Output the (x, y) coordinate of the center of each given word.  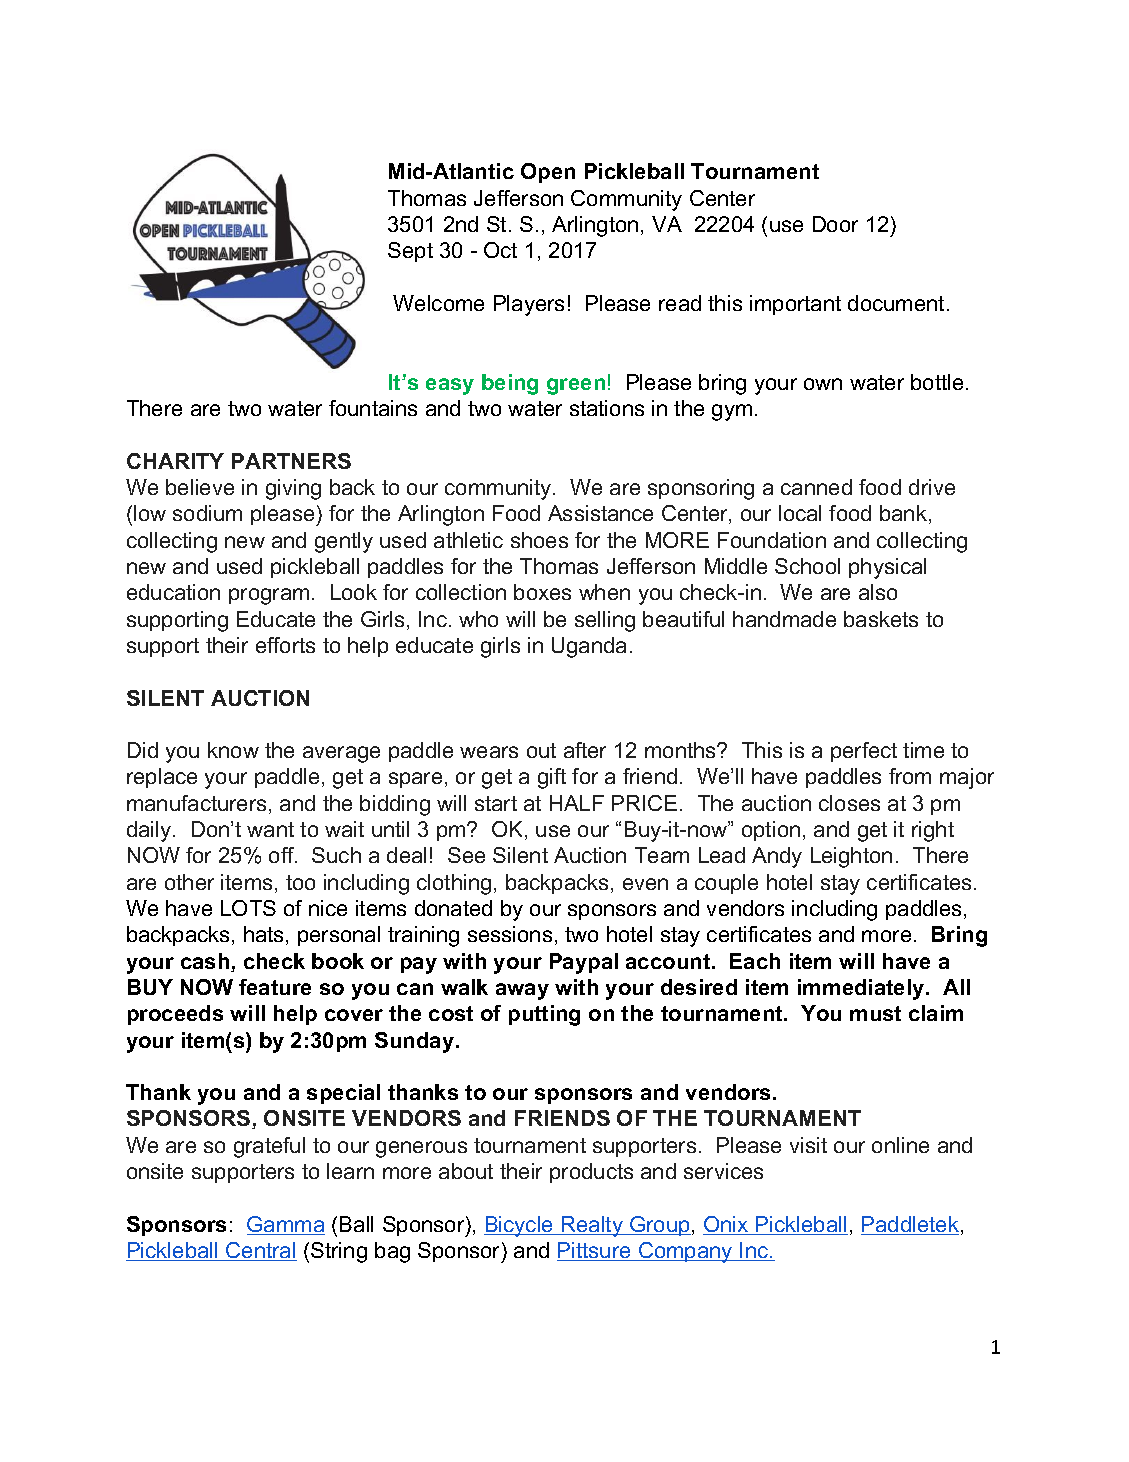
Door (835, 224)
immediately (862, 989)
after (585, 750)
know (233, 750)
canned (816, 487)
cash (206, 962)
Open (548, 173)
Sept (410, 252)
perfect (864, 752)
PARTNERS (291, 461)
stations (607, 408)
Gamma (286, 1225)
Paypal (584, 963)
